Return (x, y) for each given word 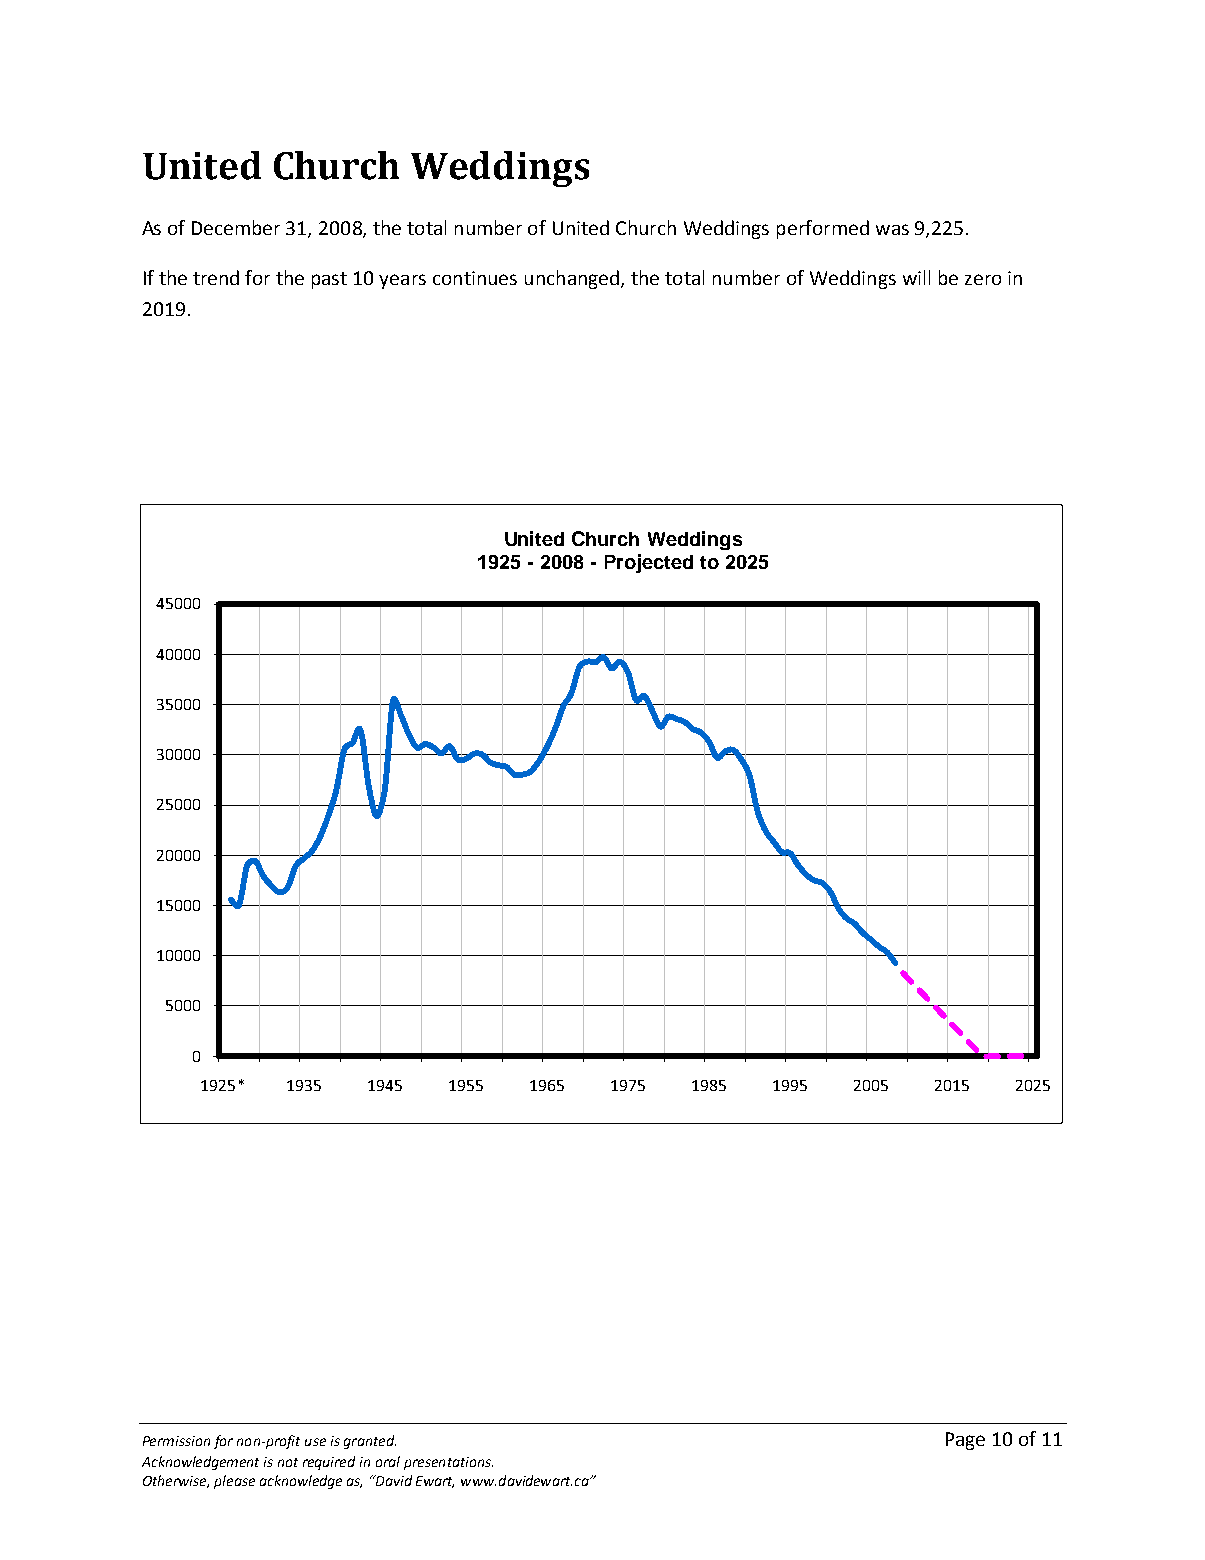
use (315, 1442)
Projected (649, 563)
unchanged (572, 279)
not (288, 1462)
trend (216, 277)
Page (965, 1441)
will (916, 277)
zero (983, 279)
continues (475, 278)
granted (370, 1442)
